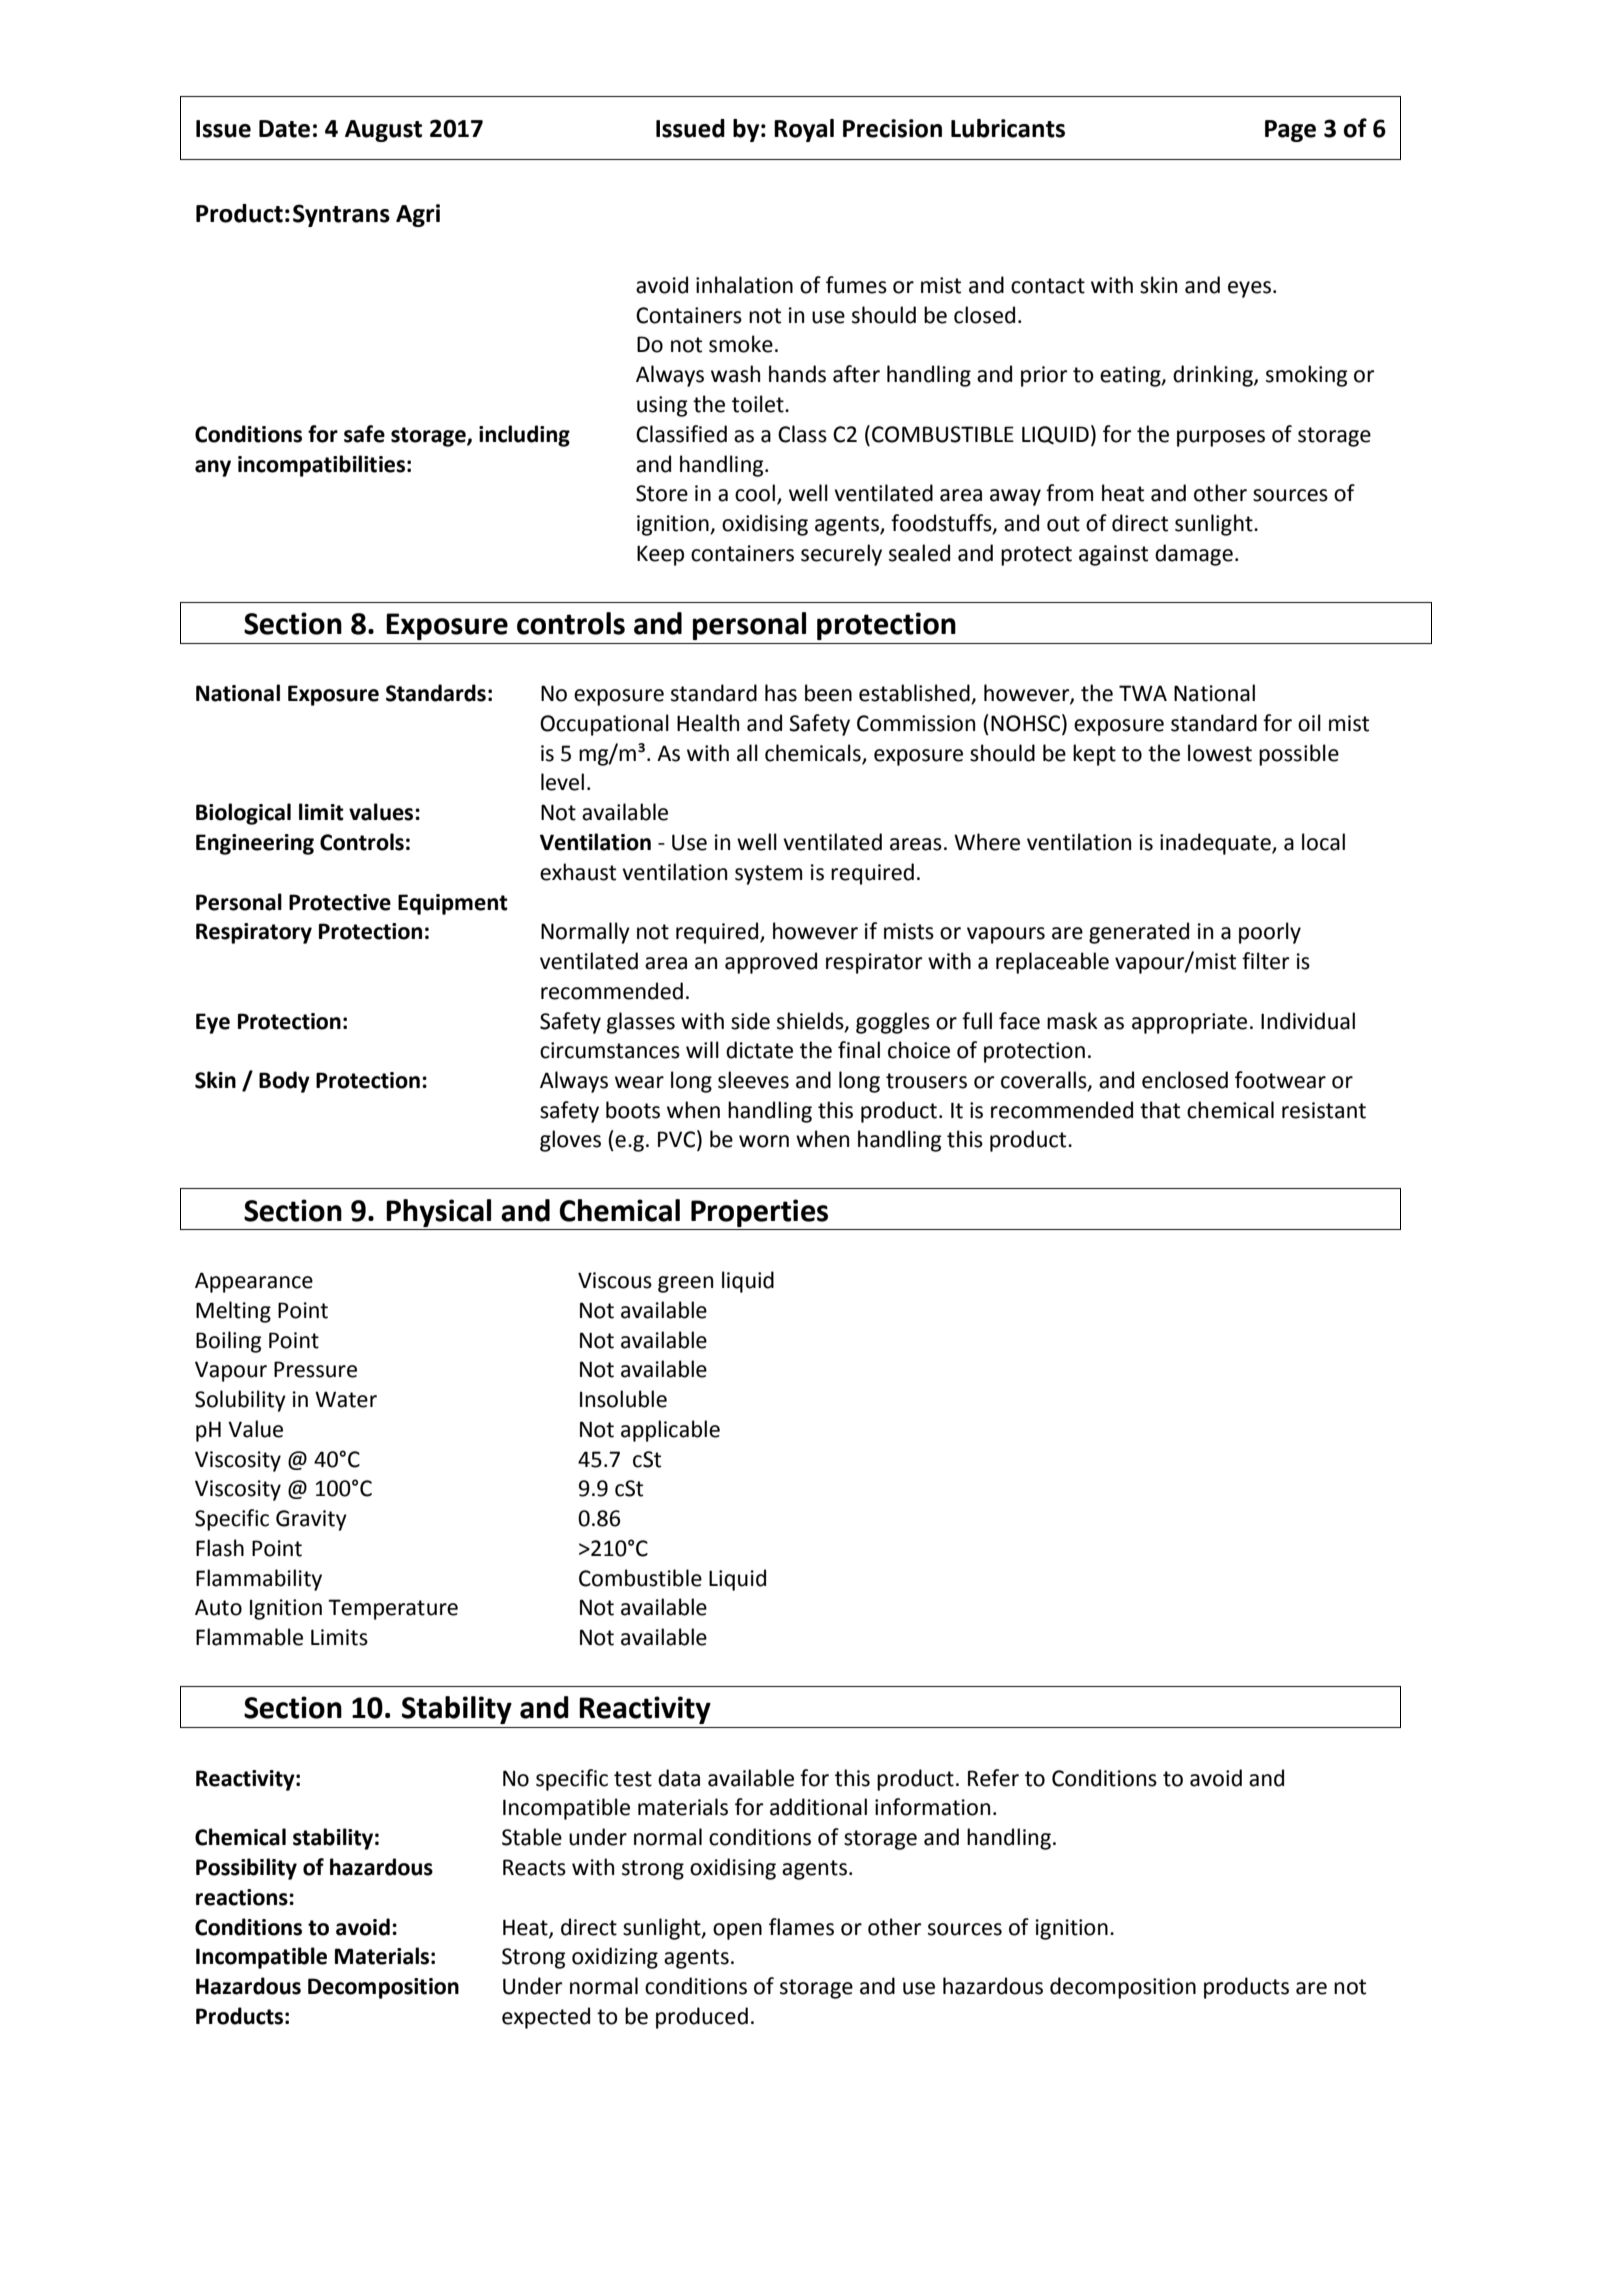 This screenshot has width=1612, height=2280. What do you see at coordinates (213, 468) in the screenshot?
I see `any` at bounding box center [213, 468].
